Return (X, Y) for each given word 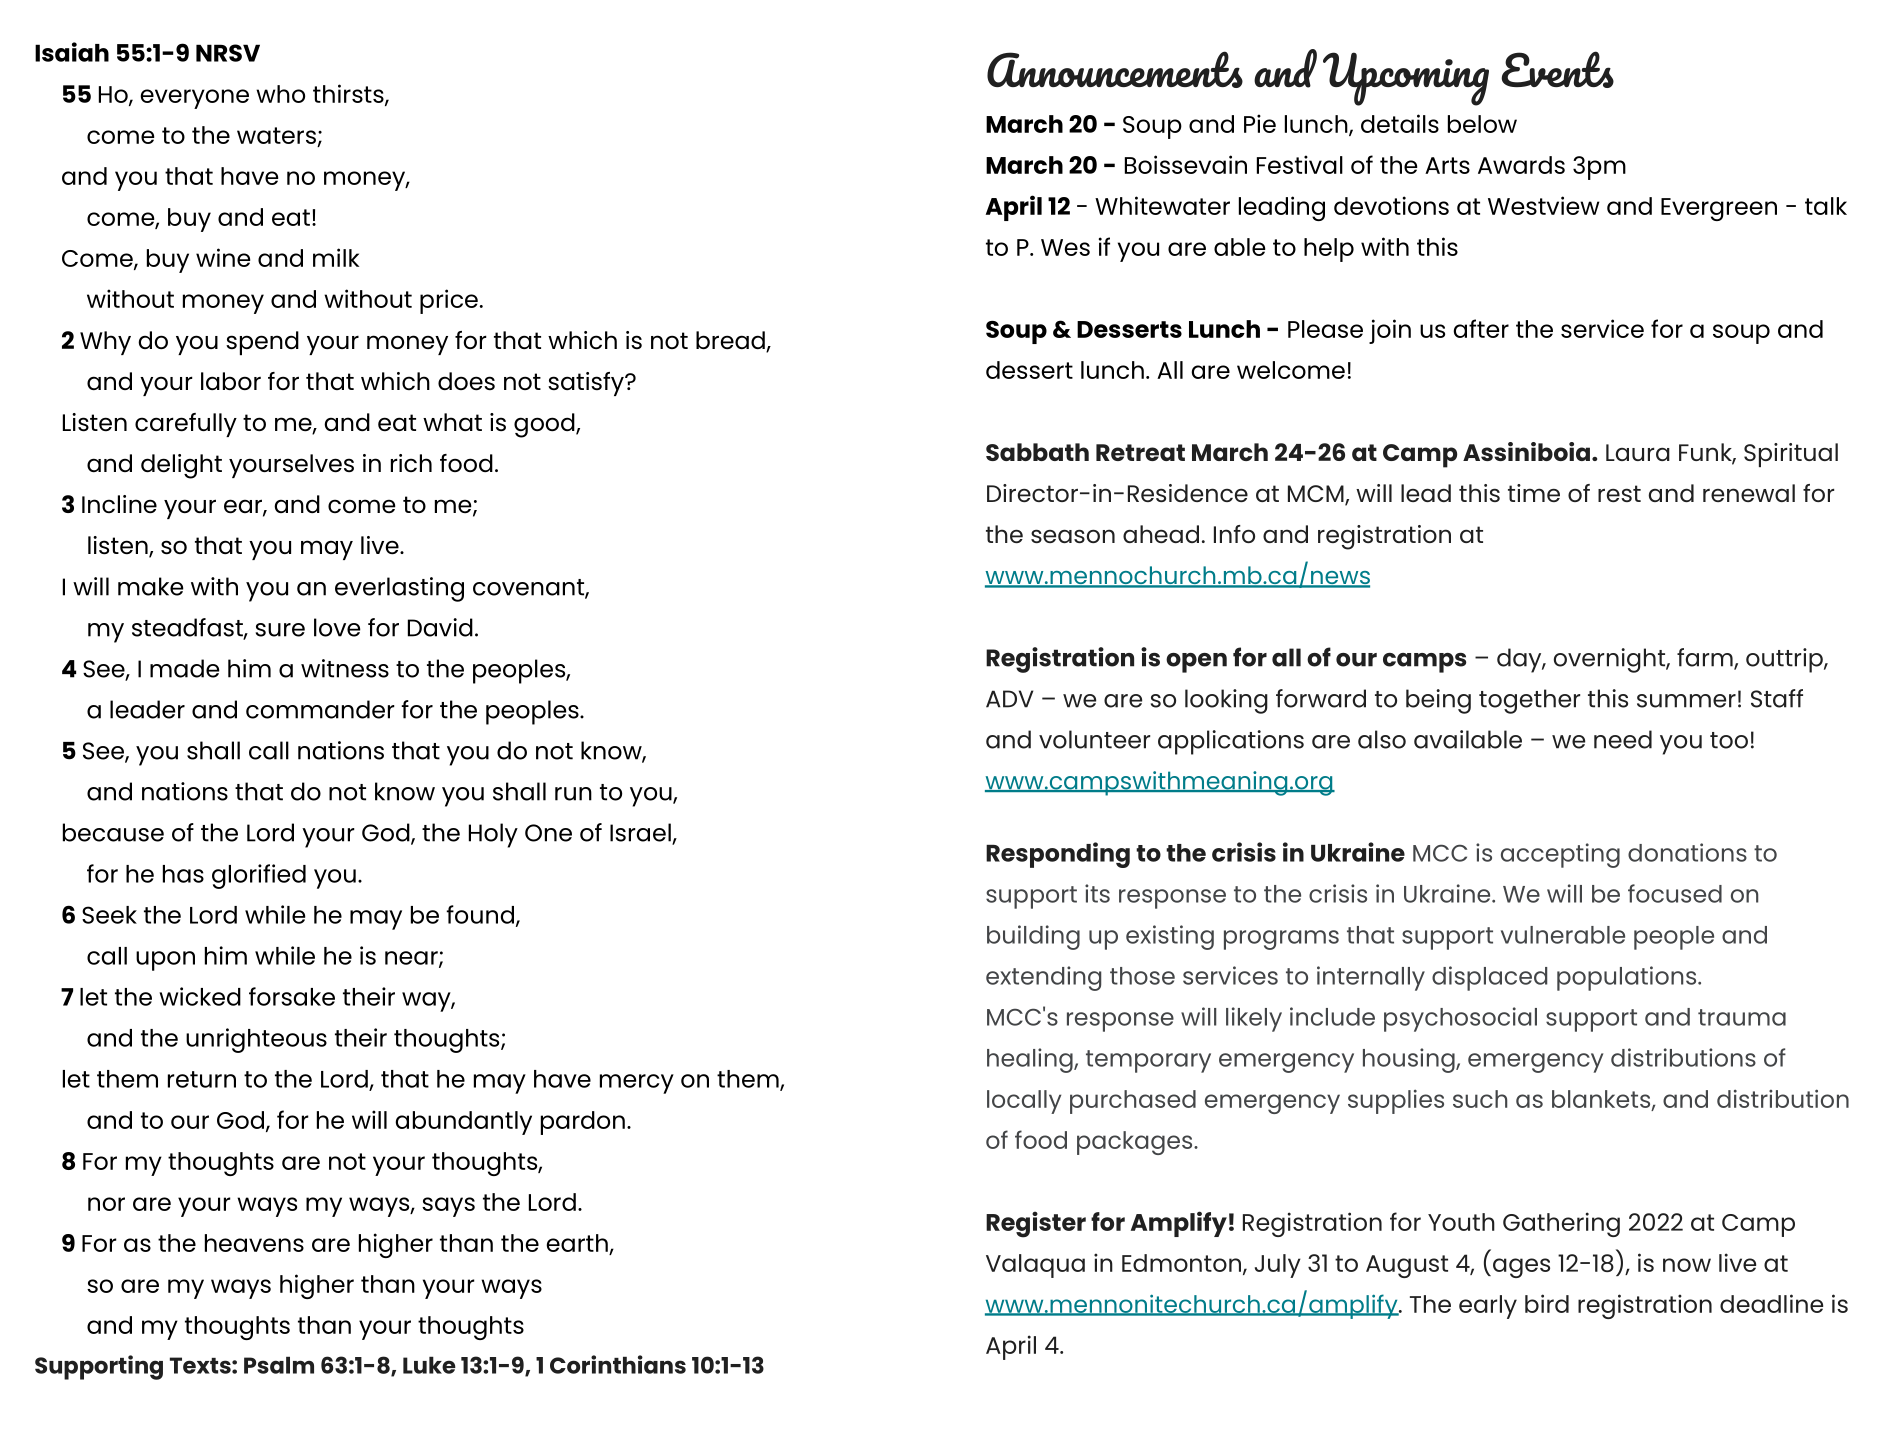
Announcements (1115, 69)
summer (1686, 701)
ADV (1009, 699)
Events (1557, 69)
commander (320, 709)
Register (1036, 1224)
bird (1547, 1303)
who (280, 94)
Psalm (279, 1365)
